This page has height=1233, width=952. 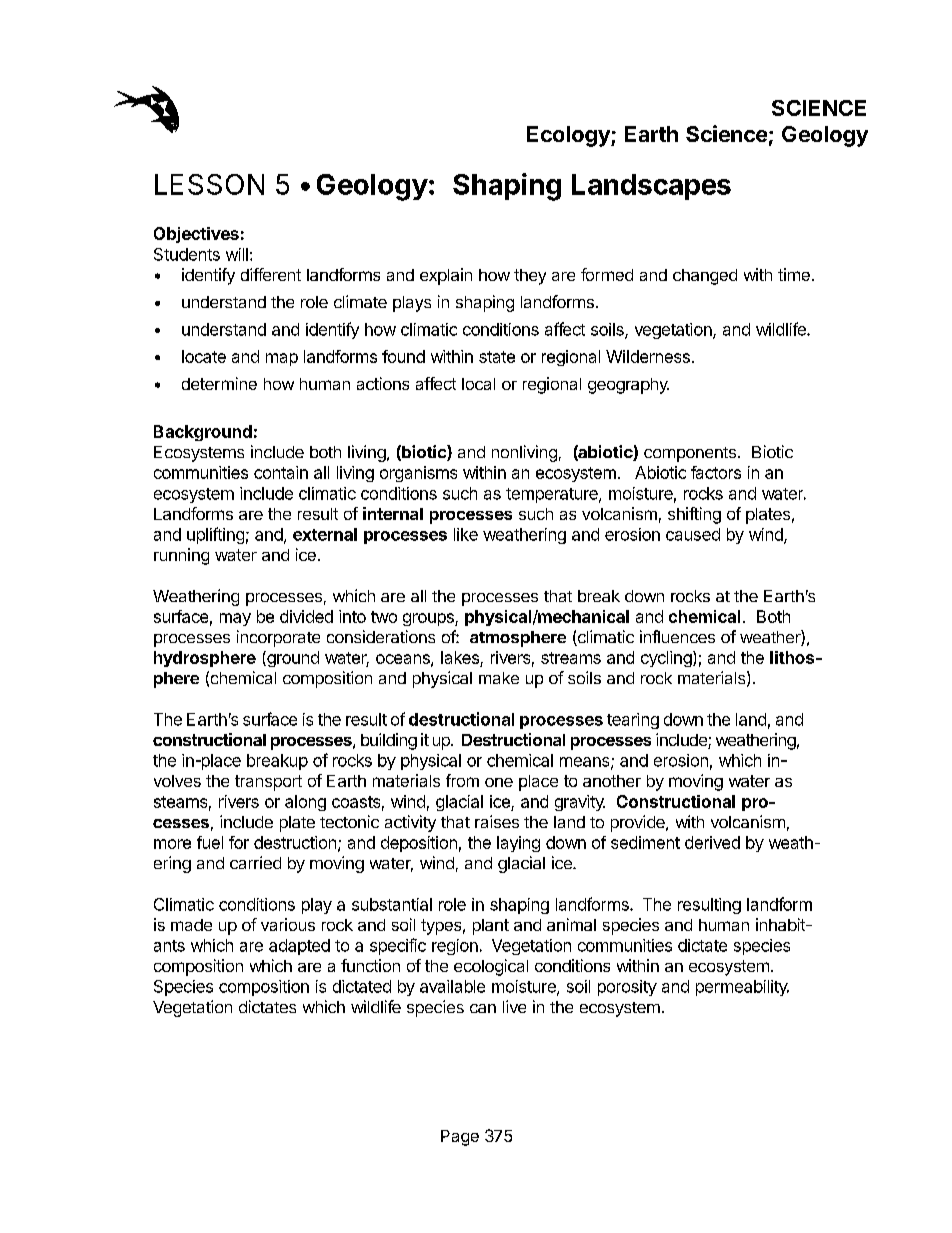 I want to click on LESSON, so click(x=209, y=184).
